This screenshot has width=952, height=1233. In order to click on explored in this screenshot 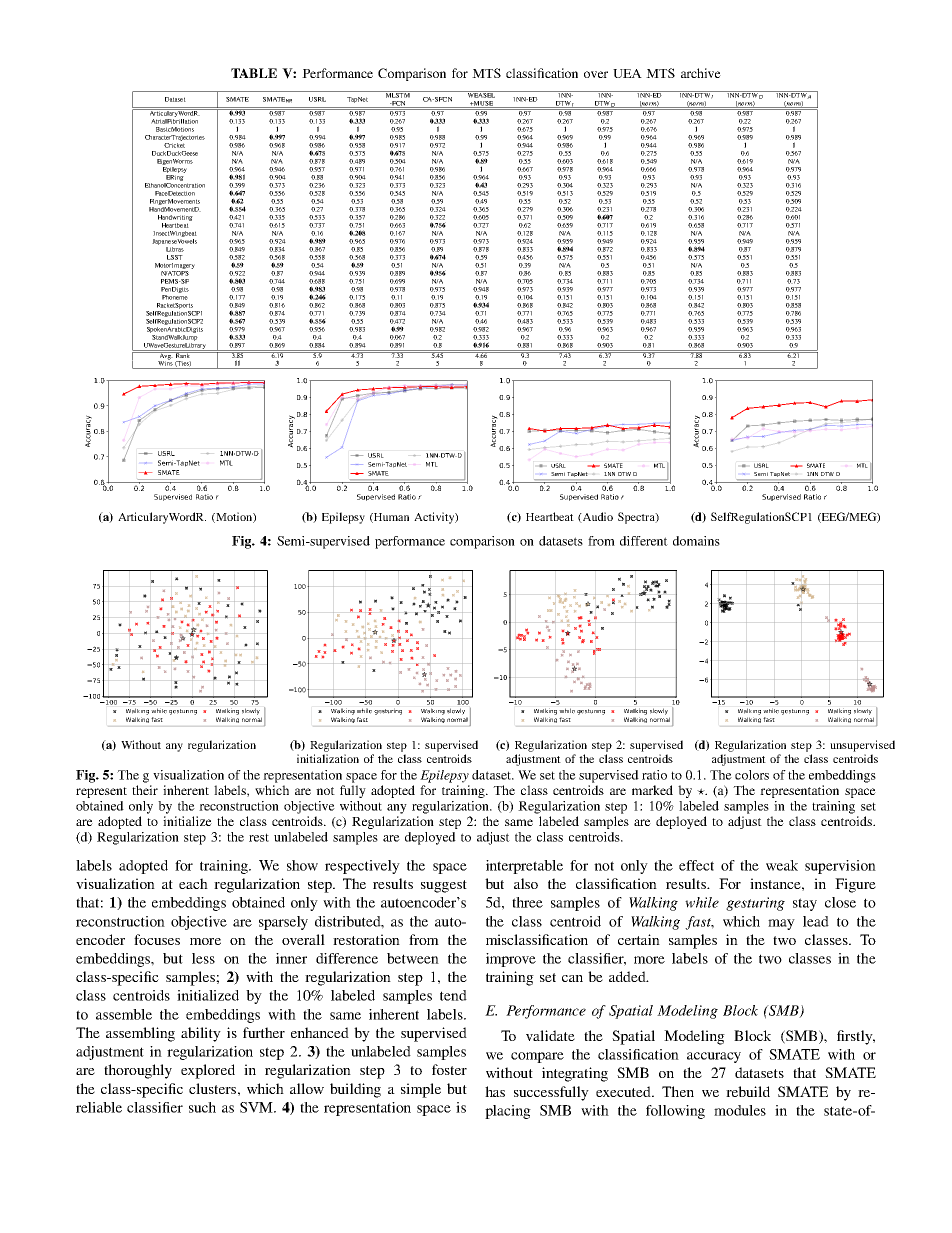, I will do `click(208, 1071)`.
